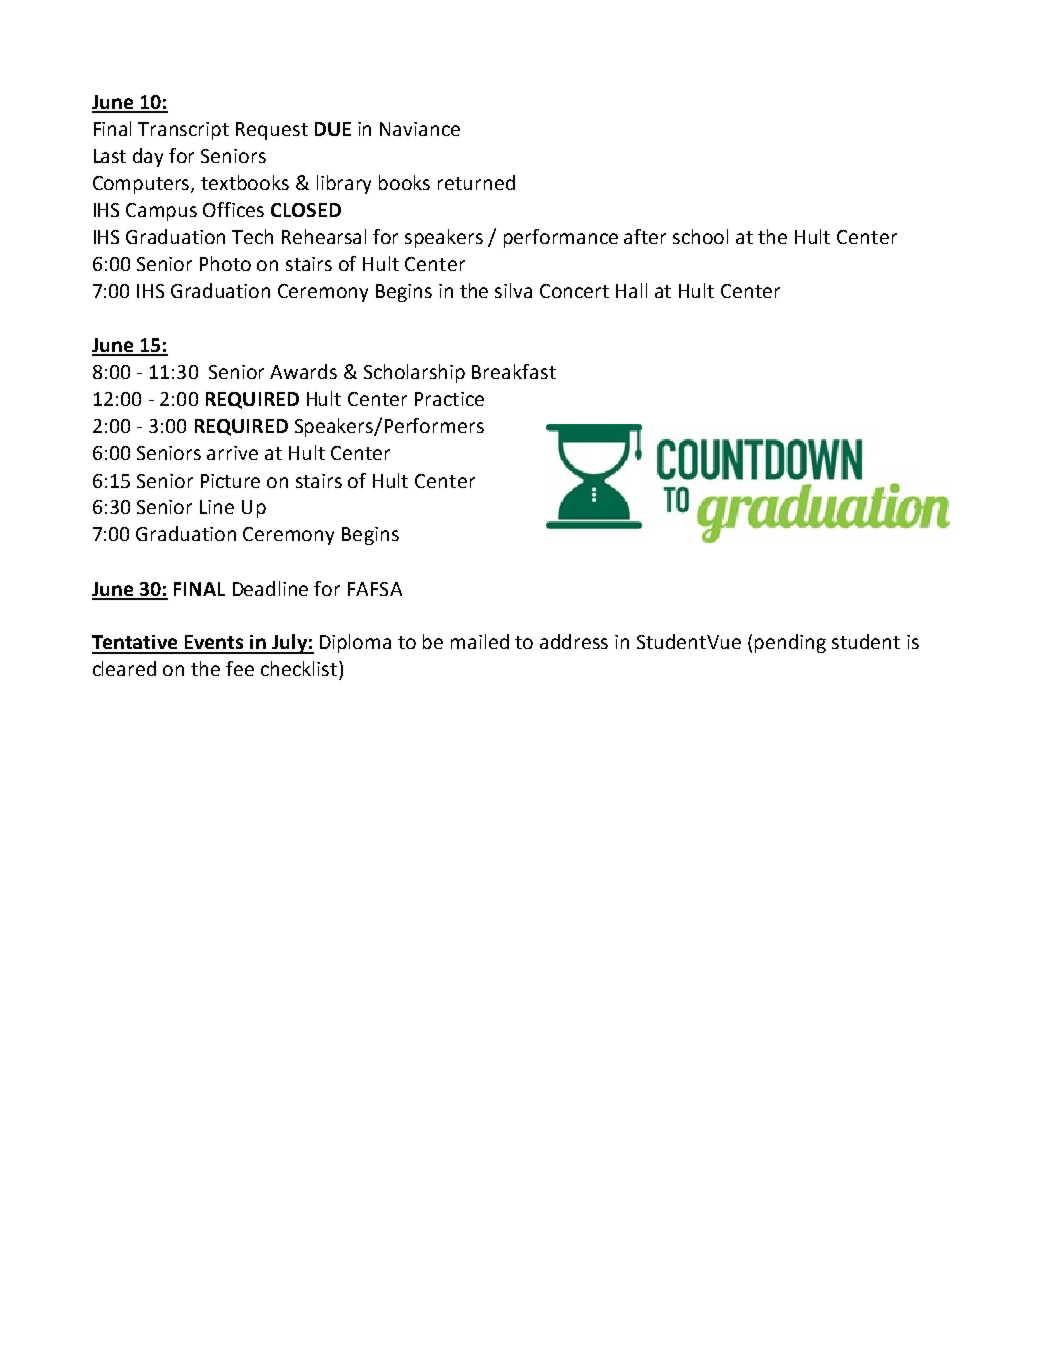 The height and width of the screenshot is (1348, 1041). I want to click on Transcript, so click(183, 131).
